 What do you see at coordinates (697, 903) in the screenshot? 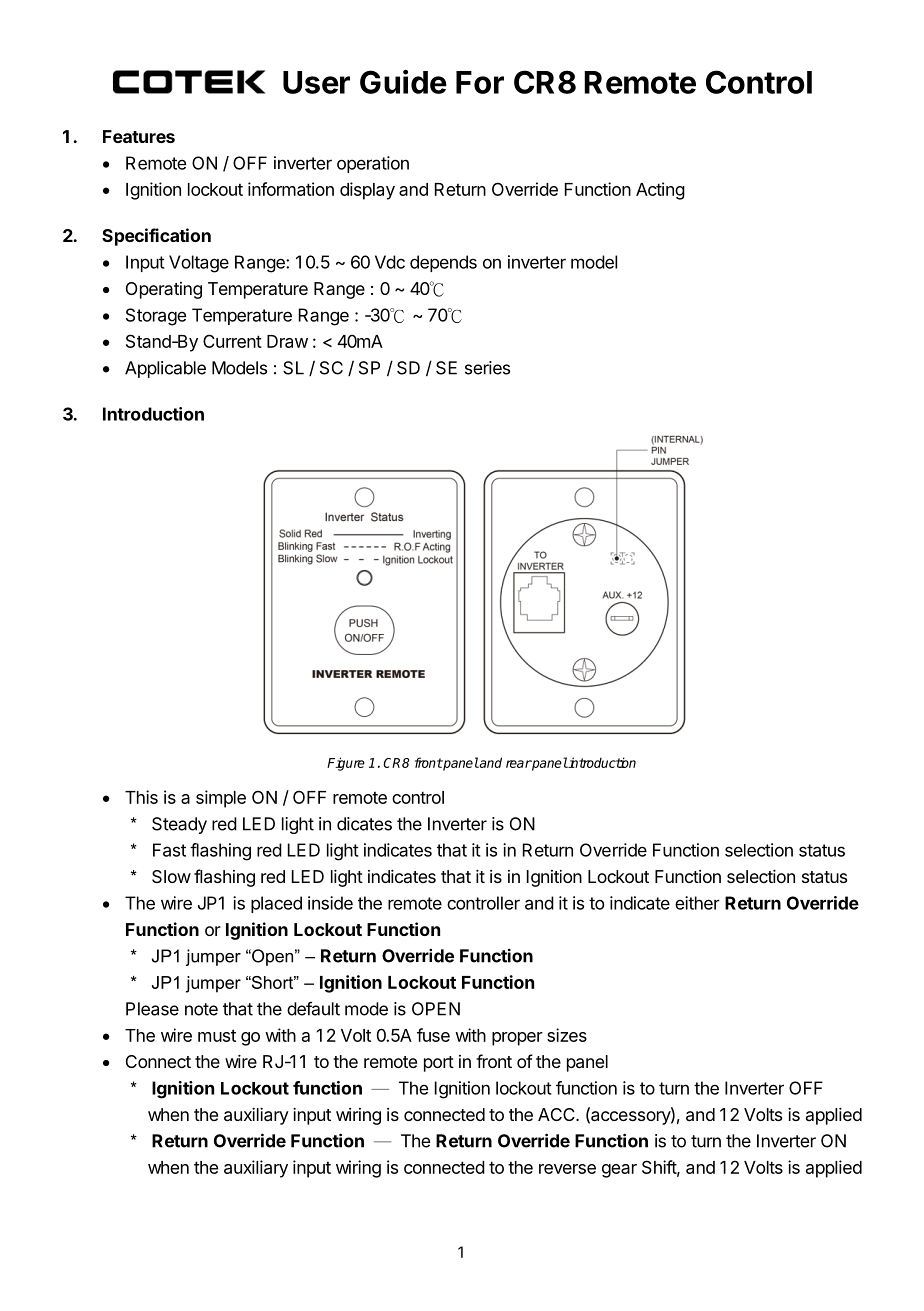
I see `either` at bounding box center [697, 903].
